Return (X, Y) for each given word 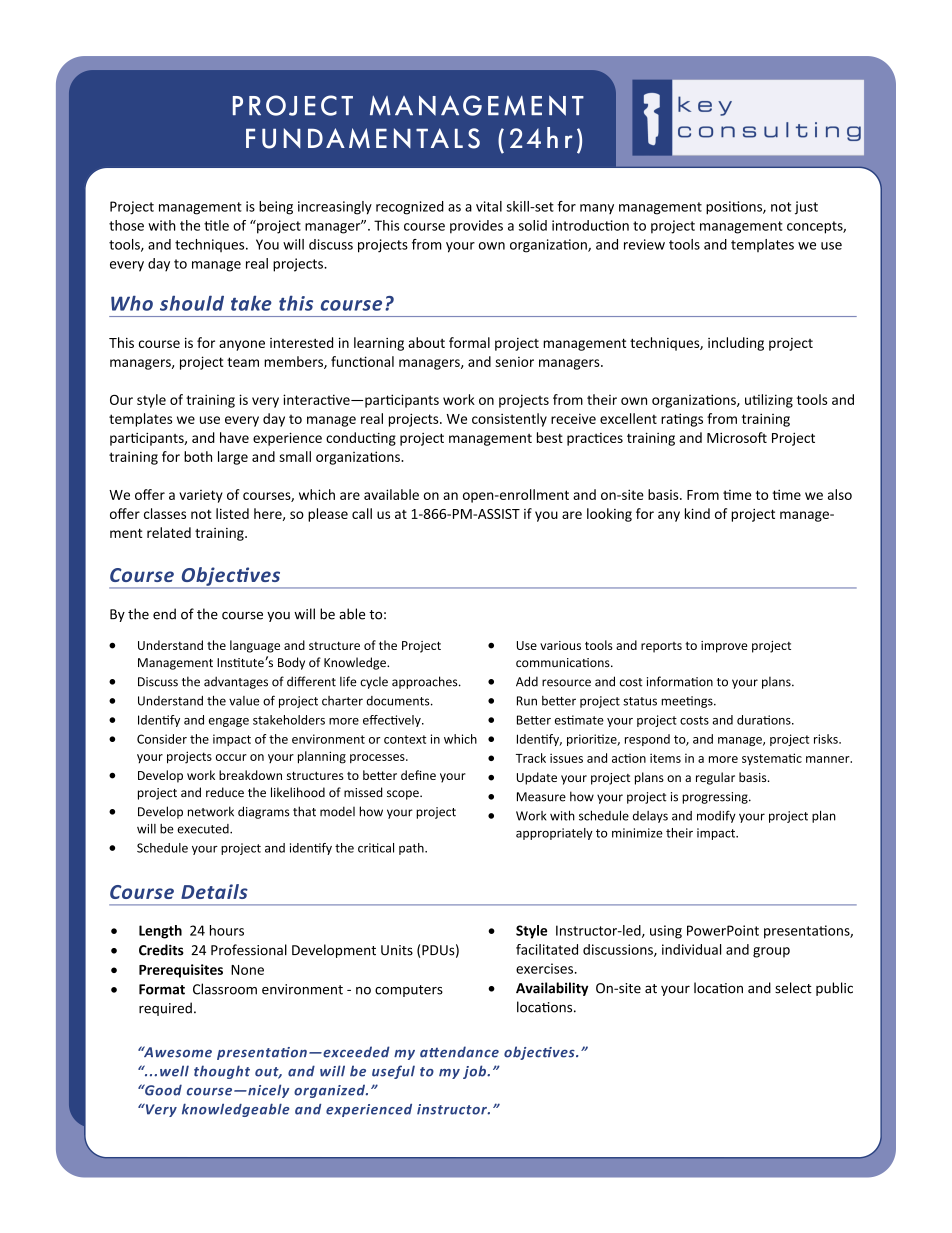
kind (697, 513)
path (412, 849)
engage (229, 722)
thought (222, 1072)
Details (214, 891)
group (771, 952)
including (736, 344)
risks (827, 739)
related (169, 532)
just (806, 208)
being (276, 208)
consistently (509, 420)
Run (527, 701)
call (362, 513)
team (243, 362)
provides (476, 227)
